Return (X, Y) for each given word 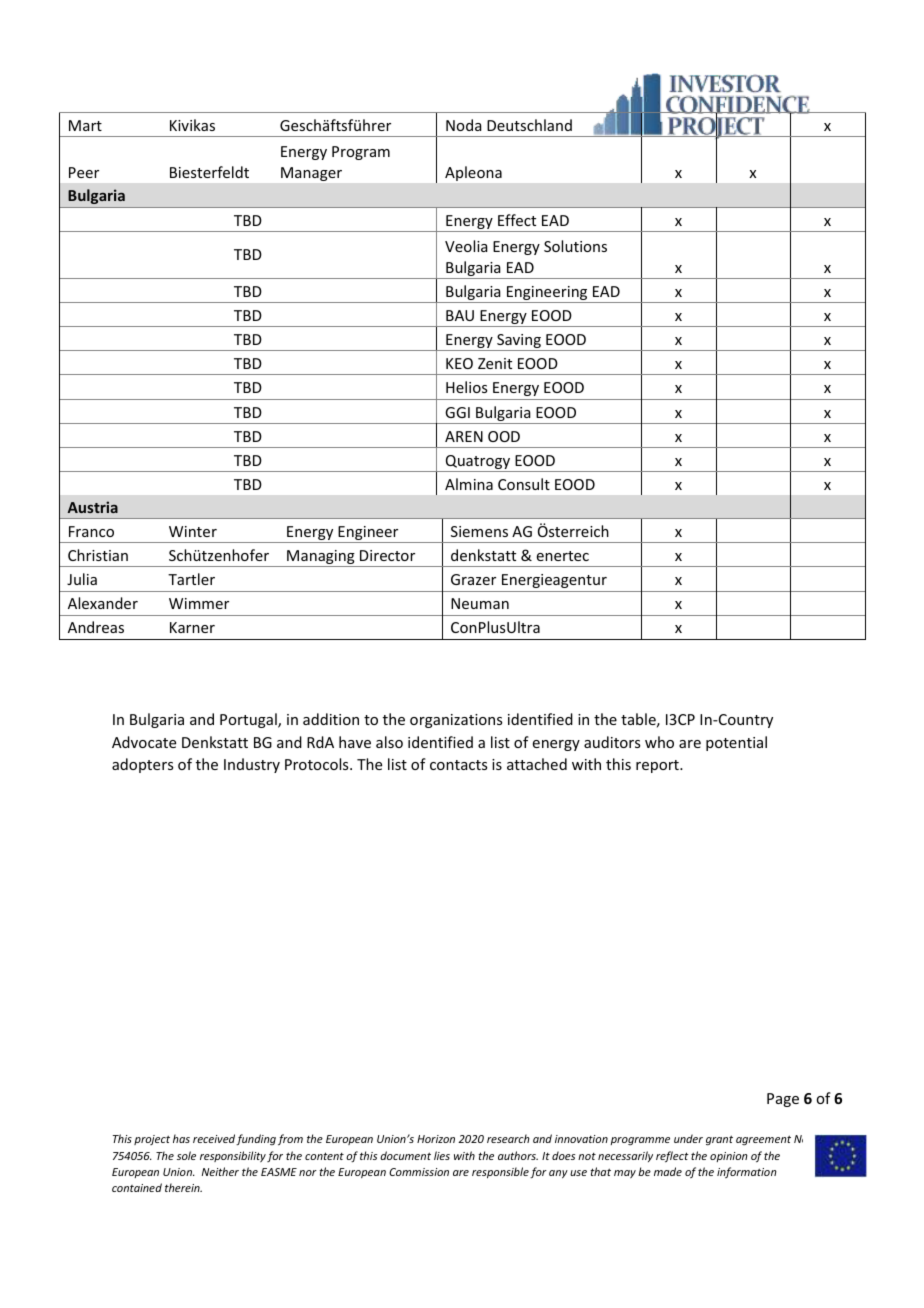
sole (186, 1155)
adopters (142, 765)
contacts (458, 765)
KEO (459, 363)
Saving (519, 342)
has (181, 1138)
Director (387, 555)
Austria (93, 507)
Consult (524, 484)
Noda (464, 125)
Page (783, 1100)
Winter (193, 531)
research (508, 1138)
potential (736, 743)
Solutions (575, 246)
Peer (84, 172)
